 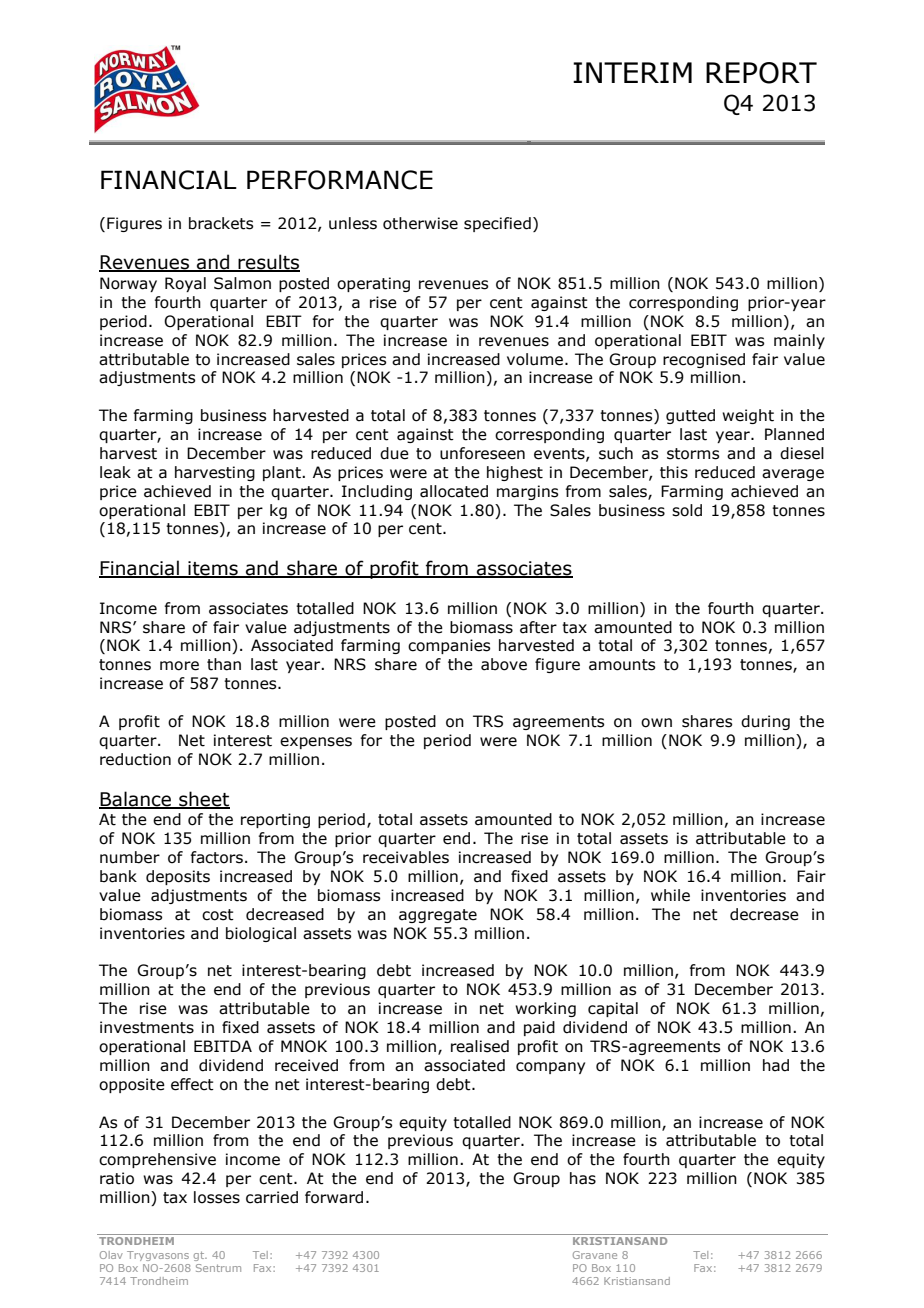 I want to click on otherwise, so click(x=420, y=223).
